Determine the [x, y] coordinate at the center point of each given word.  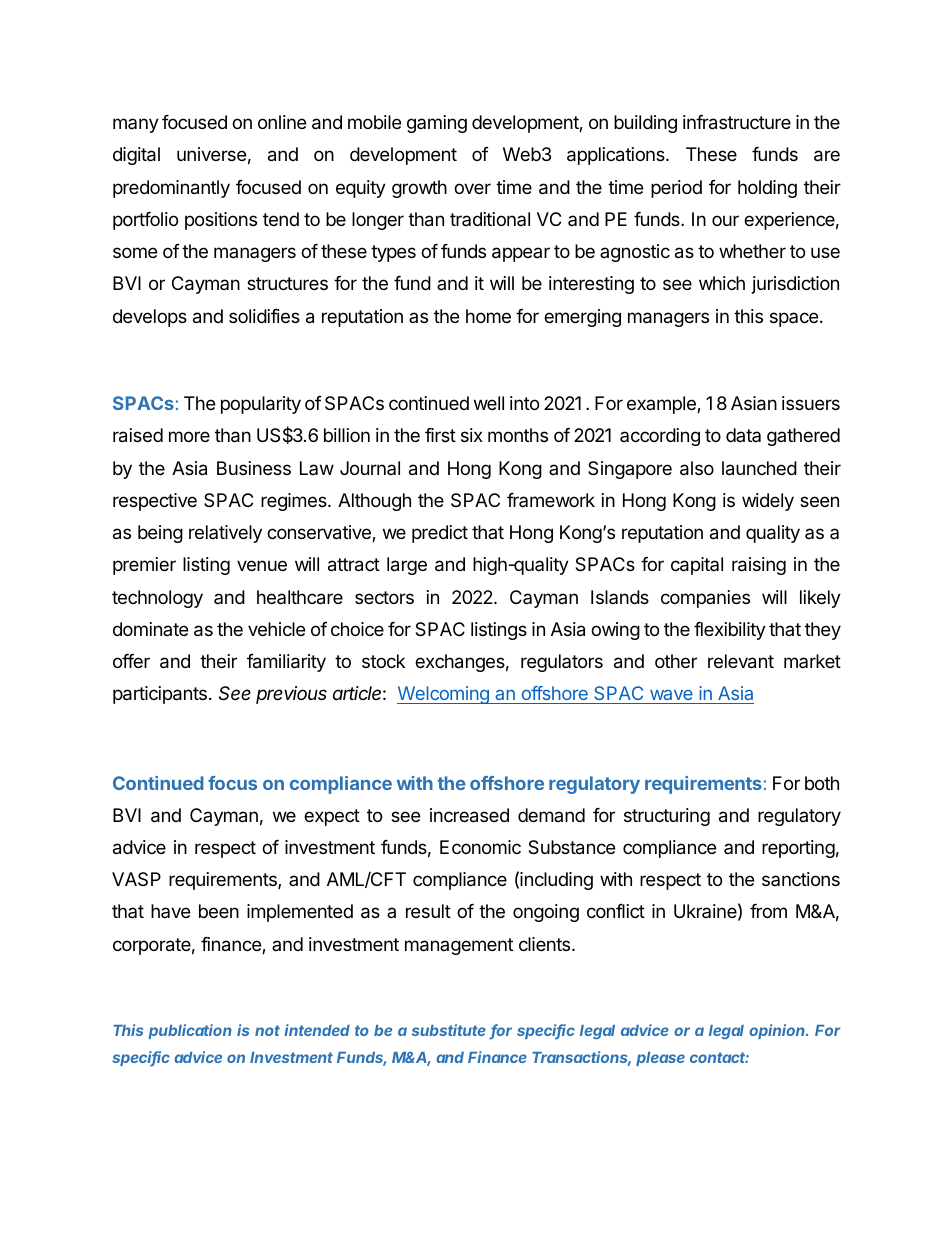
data [743, 435]
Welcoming [444, 695]
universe [211, 154]
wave [671, 695]
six [472, 435]
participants [160, 695]
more [189, 436]
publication [190, 1031]
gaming [437, 124]
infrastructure [737, 122]
